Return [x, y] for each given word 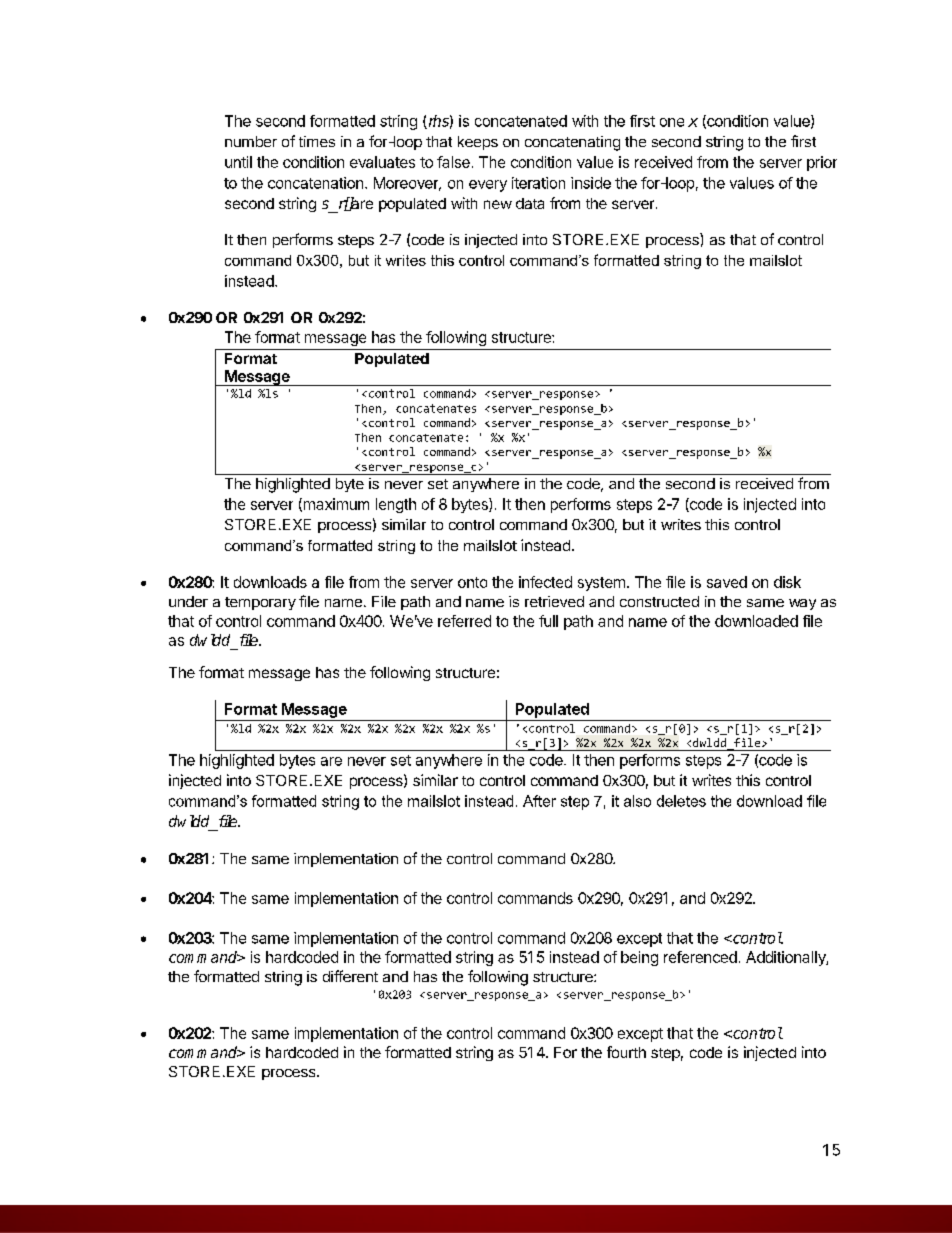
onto [472, 582]
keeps [478, 143]
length [396, 505]
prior [822, 163]
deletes [681, 801]
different [350, 976]
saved [727, 582]
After [539, 801]
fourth [626, 1052]
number [251, 141]
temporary [260, 603]
